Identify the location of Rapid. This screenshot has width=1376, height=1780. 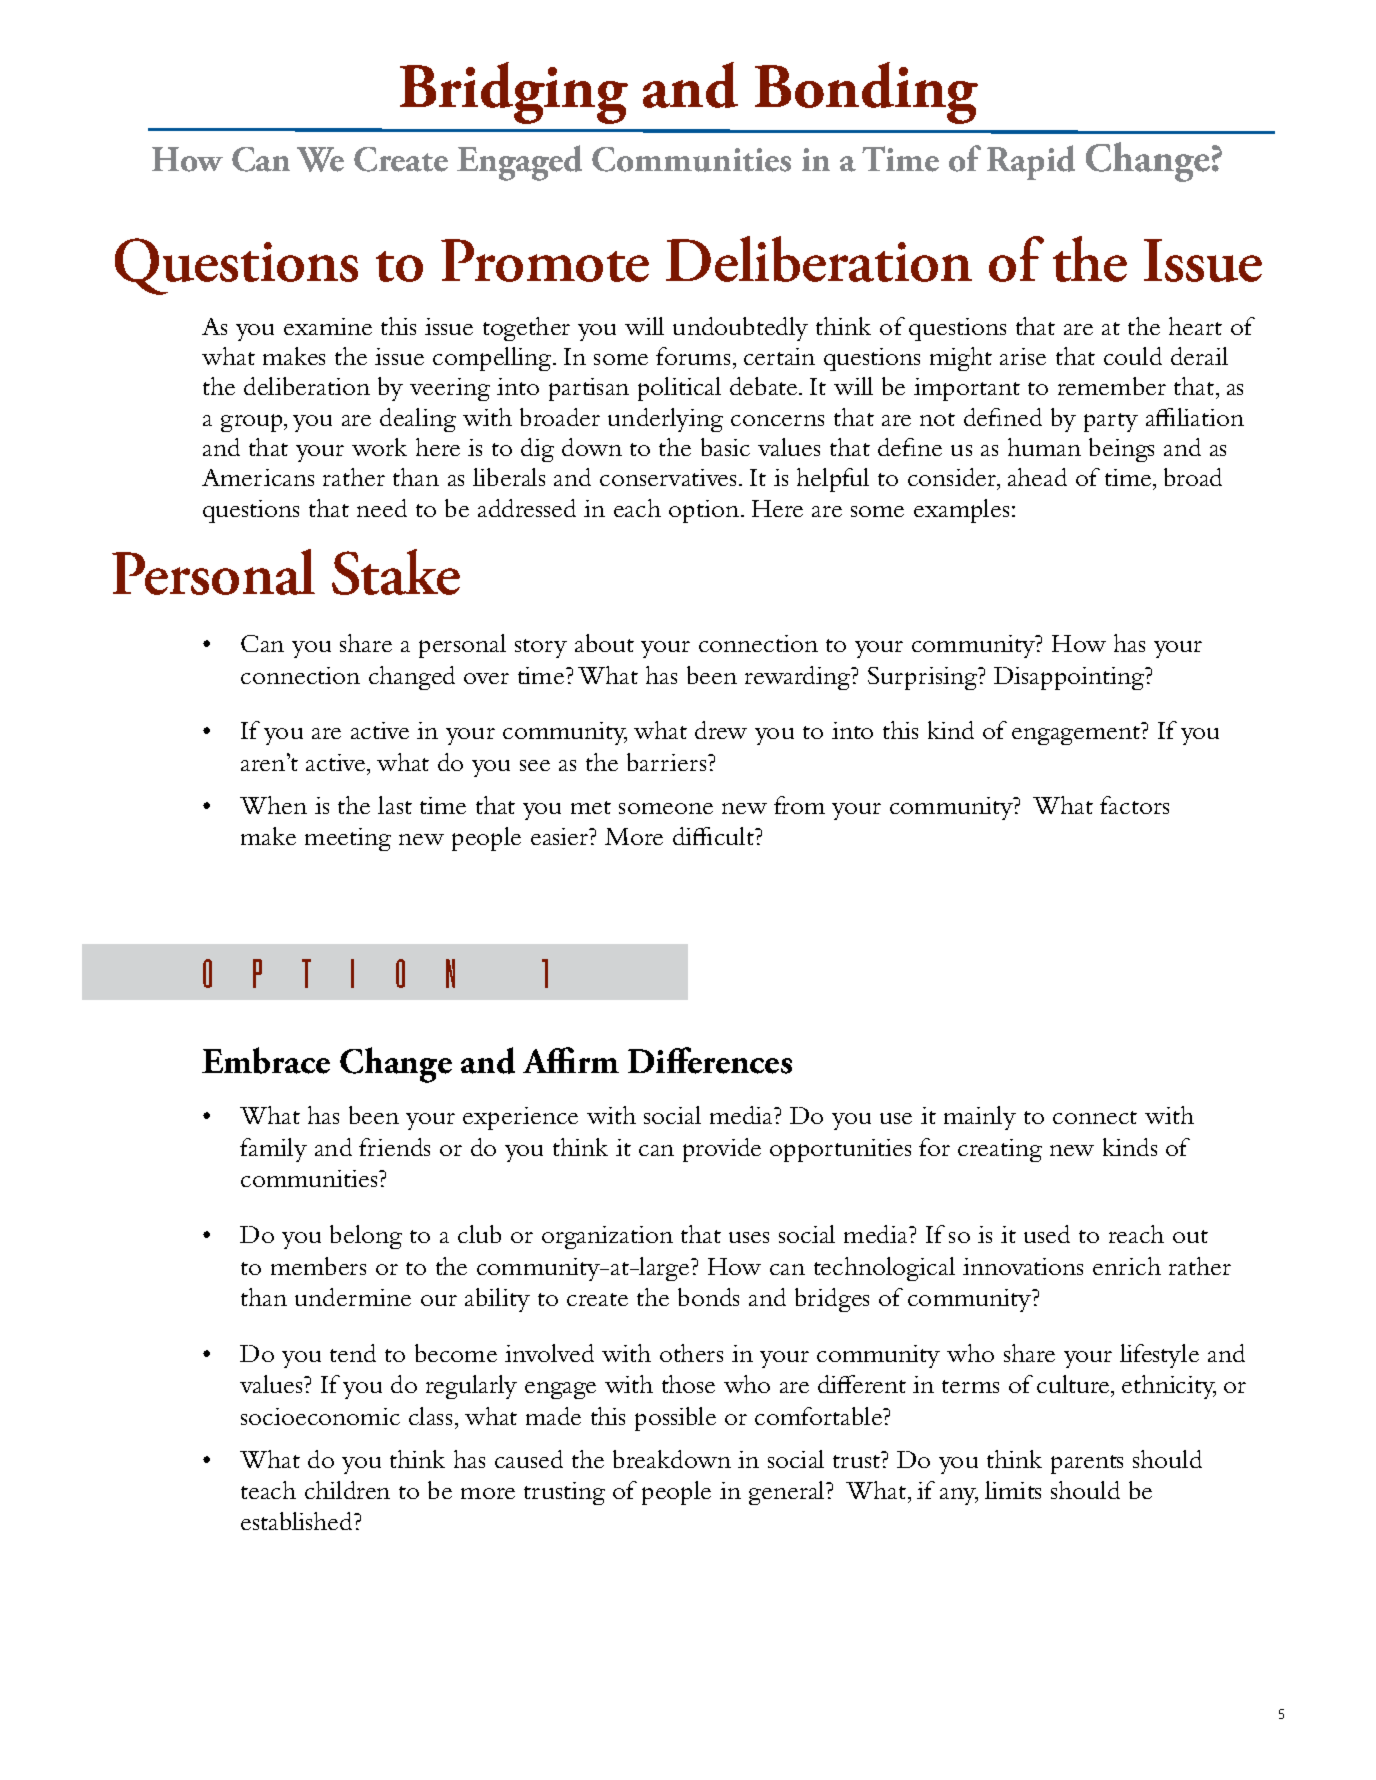
(1031, 162).
